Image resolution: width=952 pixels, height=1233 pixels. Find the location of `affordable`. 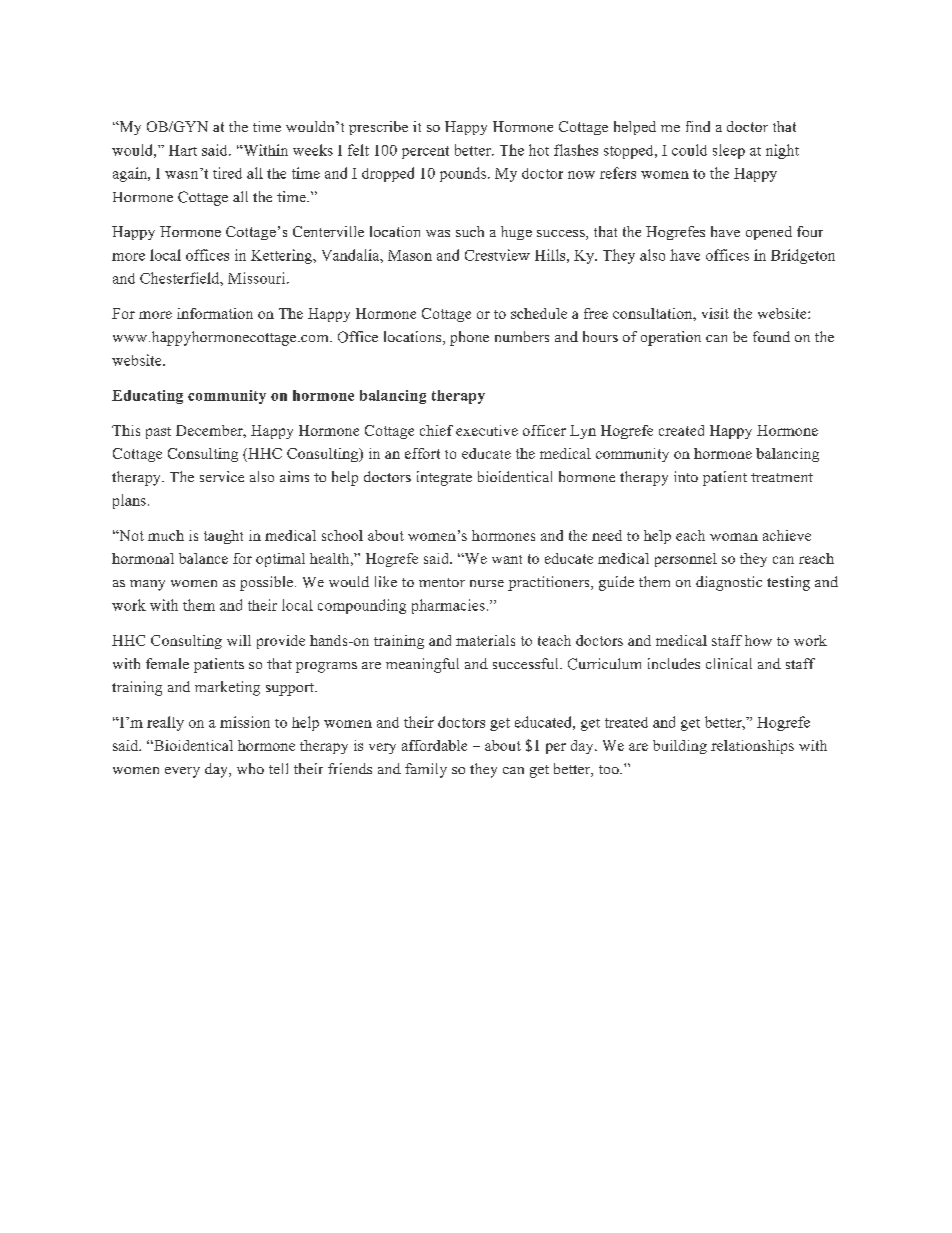

affordable is located at coordinates (434, 745).
